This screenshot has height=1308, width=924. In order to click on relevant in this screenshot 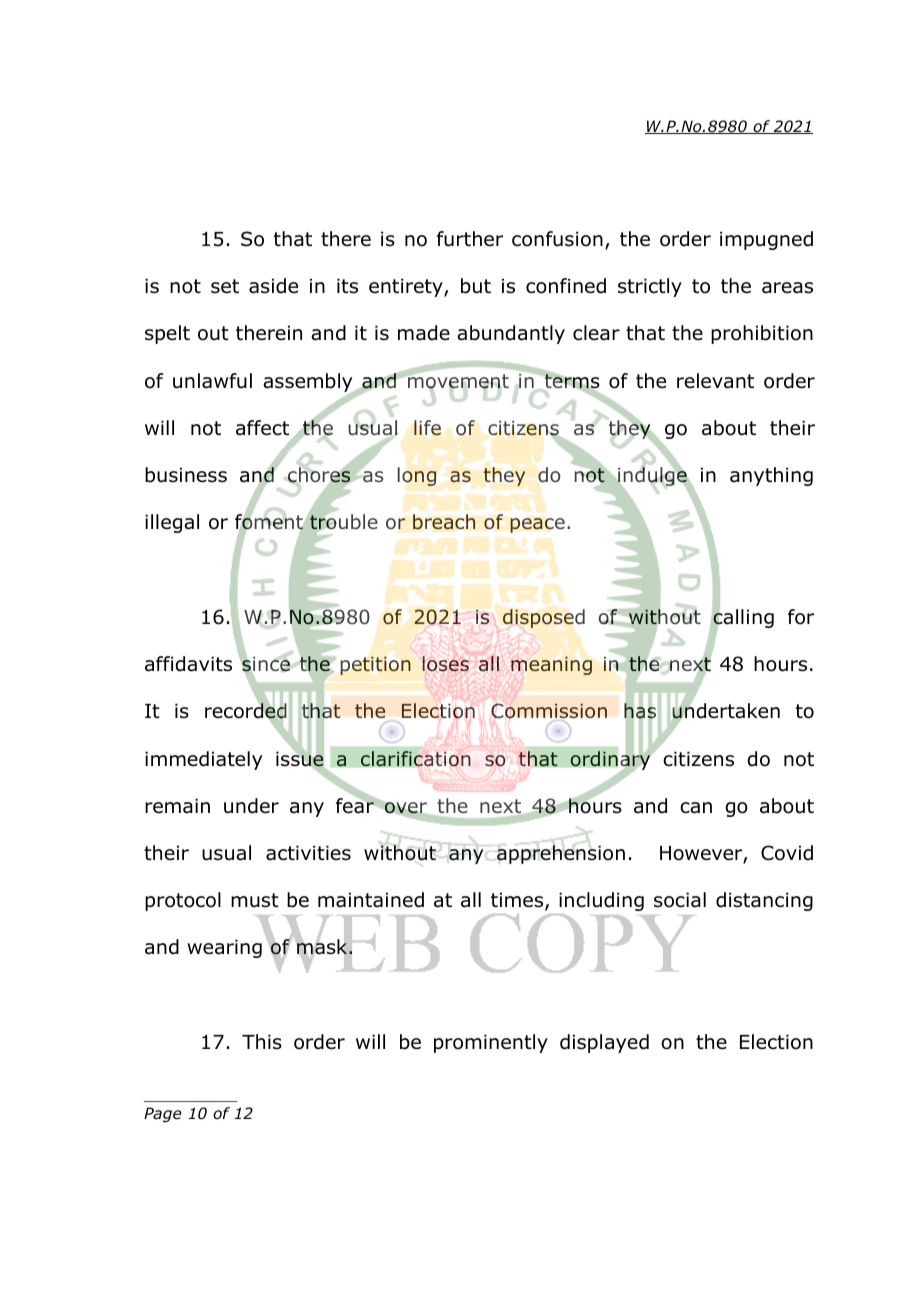, I will do `click(715, 381)`.
